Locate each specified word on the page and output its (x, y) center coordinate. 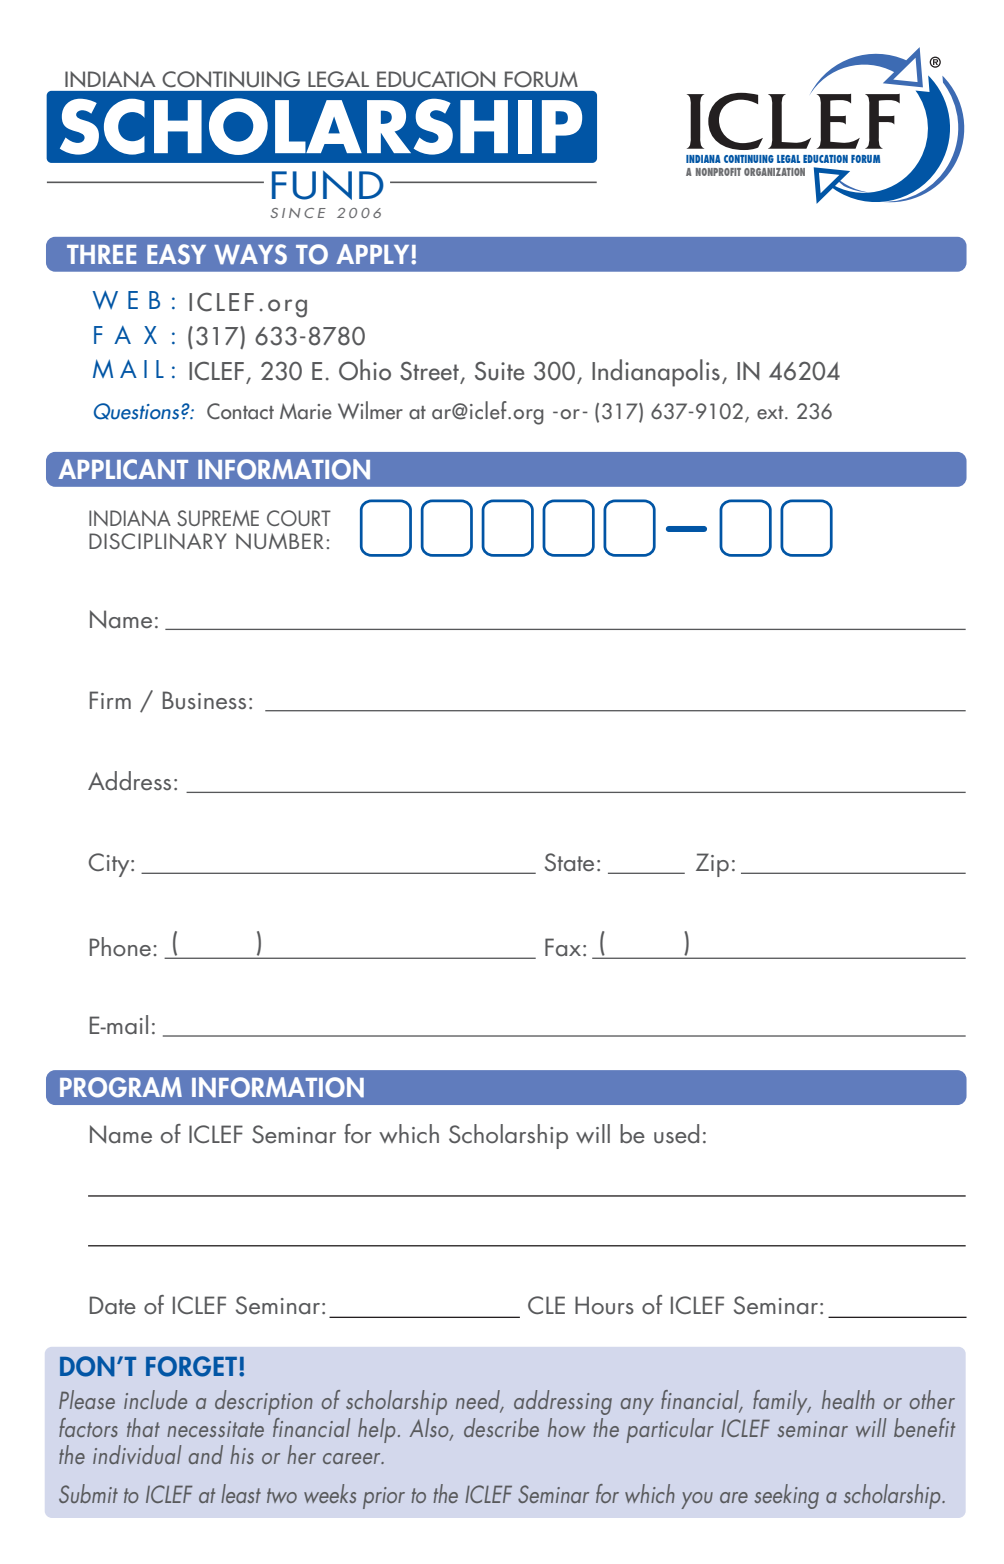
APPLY (374, 254)
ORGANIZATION (774, 172)
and (206, 1454)
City (110, 865)
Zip (712, 865)
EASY (176, 254)
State (569, 862)
